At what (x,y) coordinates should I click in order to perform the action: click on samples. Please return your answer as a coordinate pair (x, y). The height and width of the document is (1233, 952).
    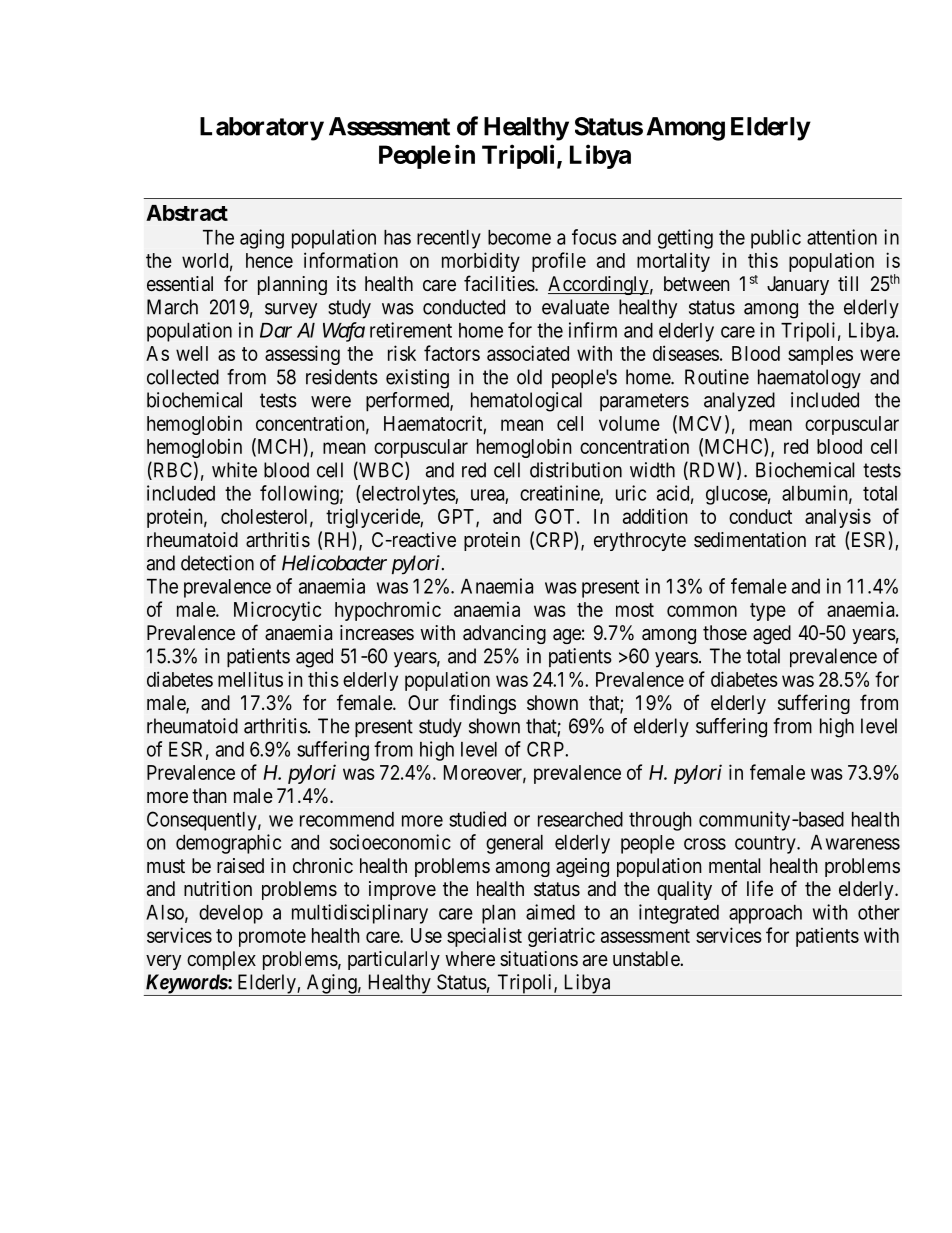
    Looking at the image, I should click on (820, 355).
